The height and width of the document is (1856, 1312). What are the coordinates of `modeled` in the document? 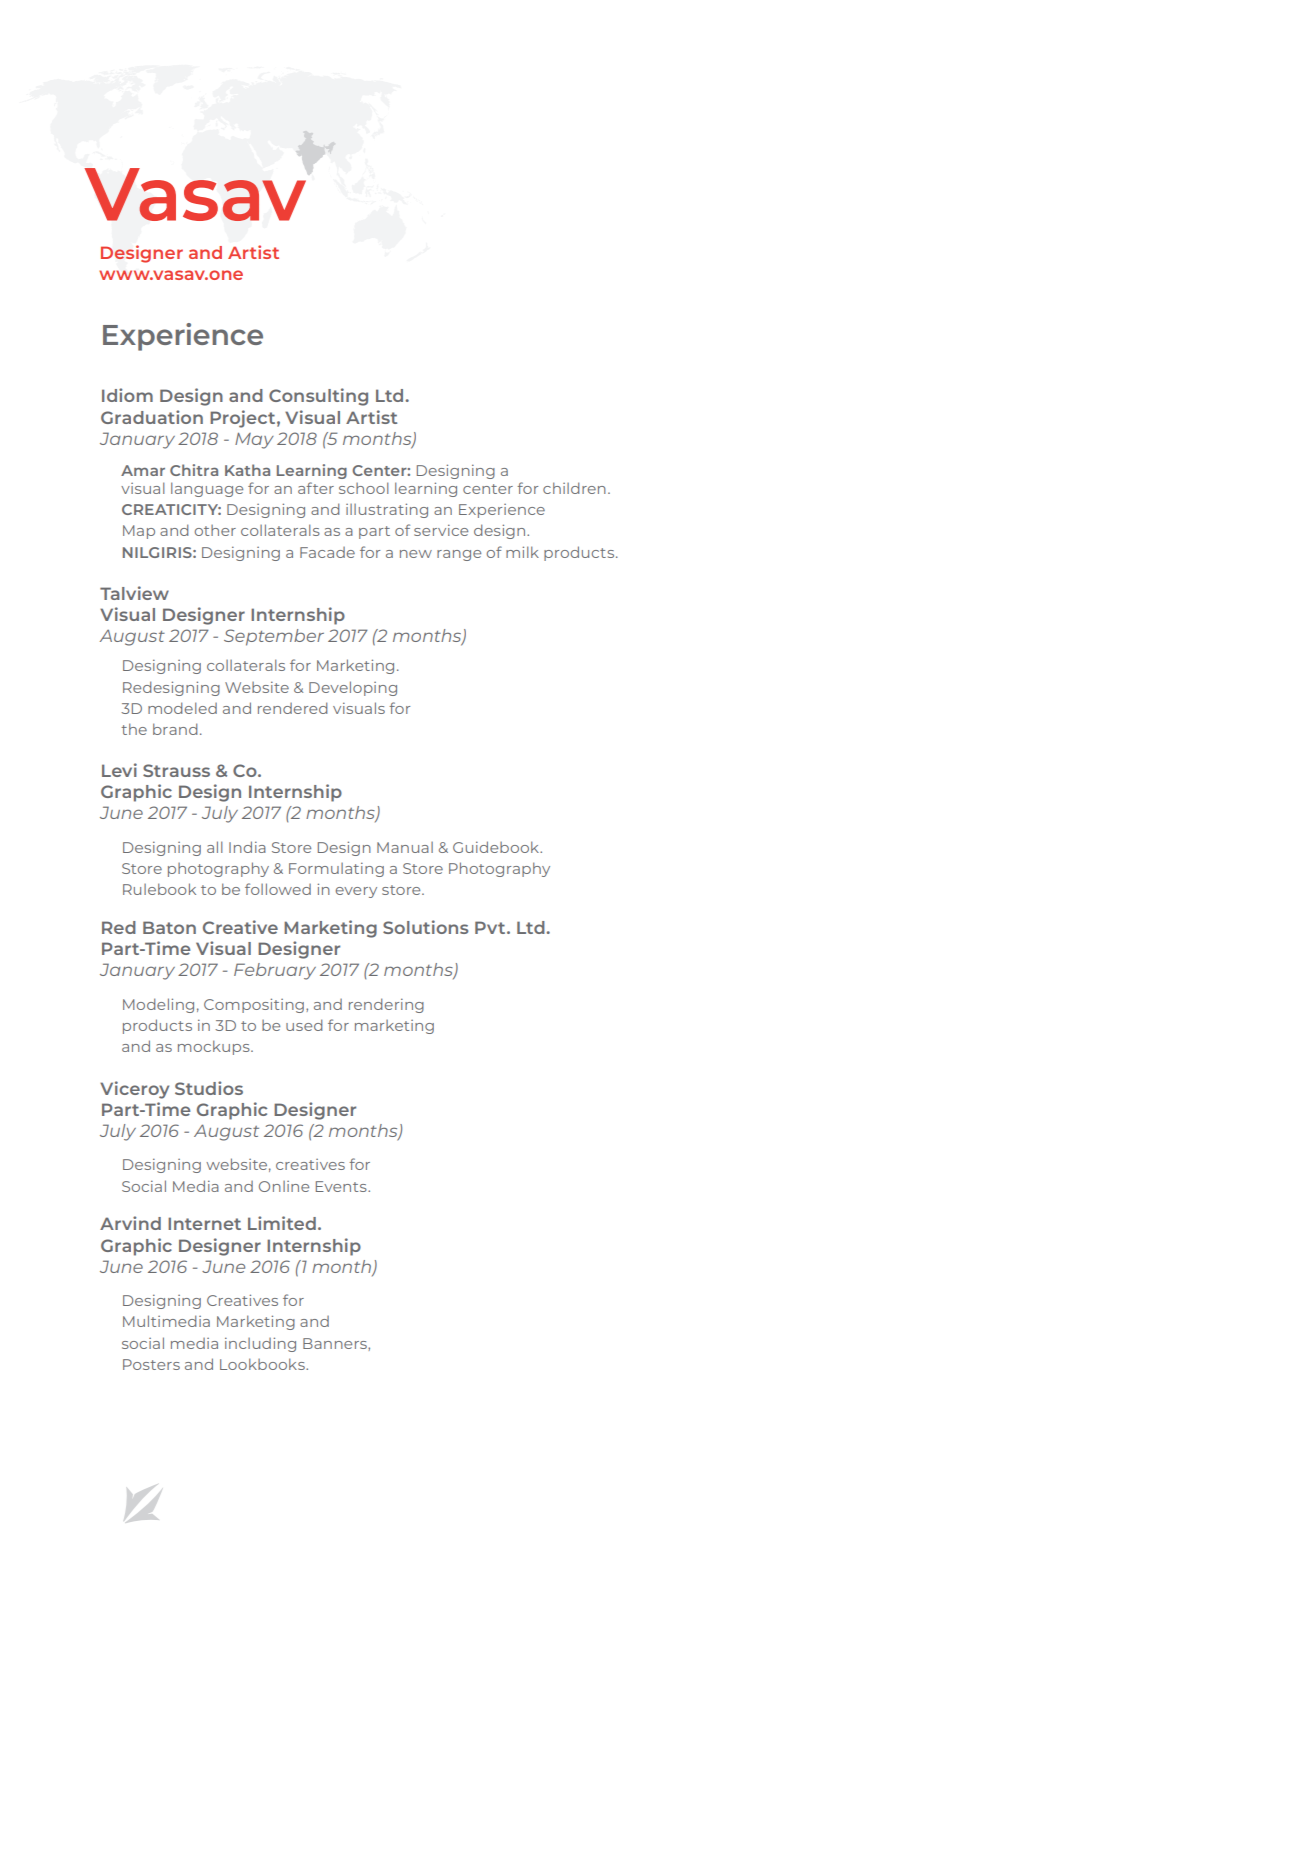 It's located at (182, 708).
